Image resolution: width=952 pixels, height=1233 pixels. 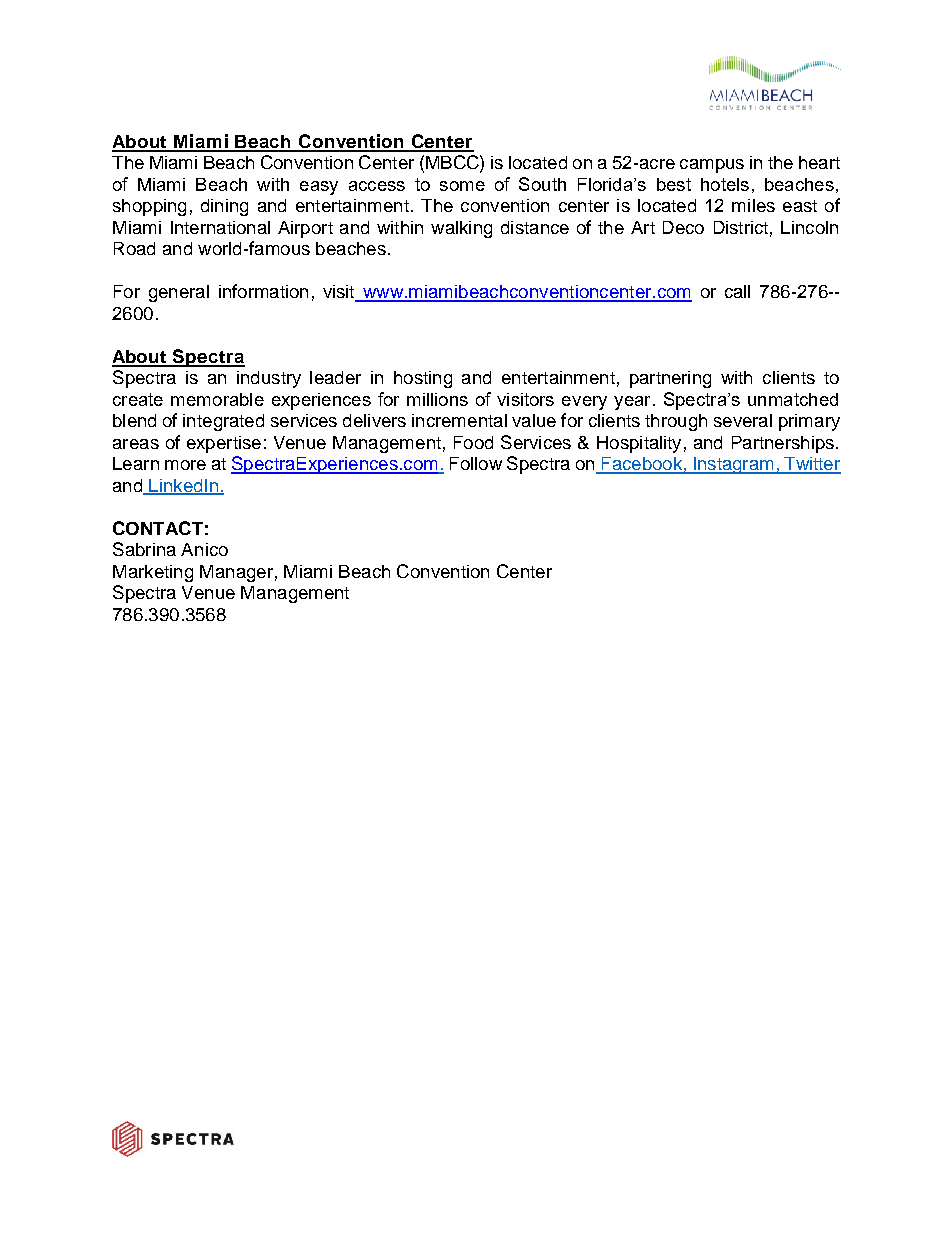 What do you see at coordinates (423, 379) in the screenshot?
I see `hosting` at bounding box center [423, 379].
